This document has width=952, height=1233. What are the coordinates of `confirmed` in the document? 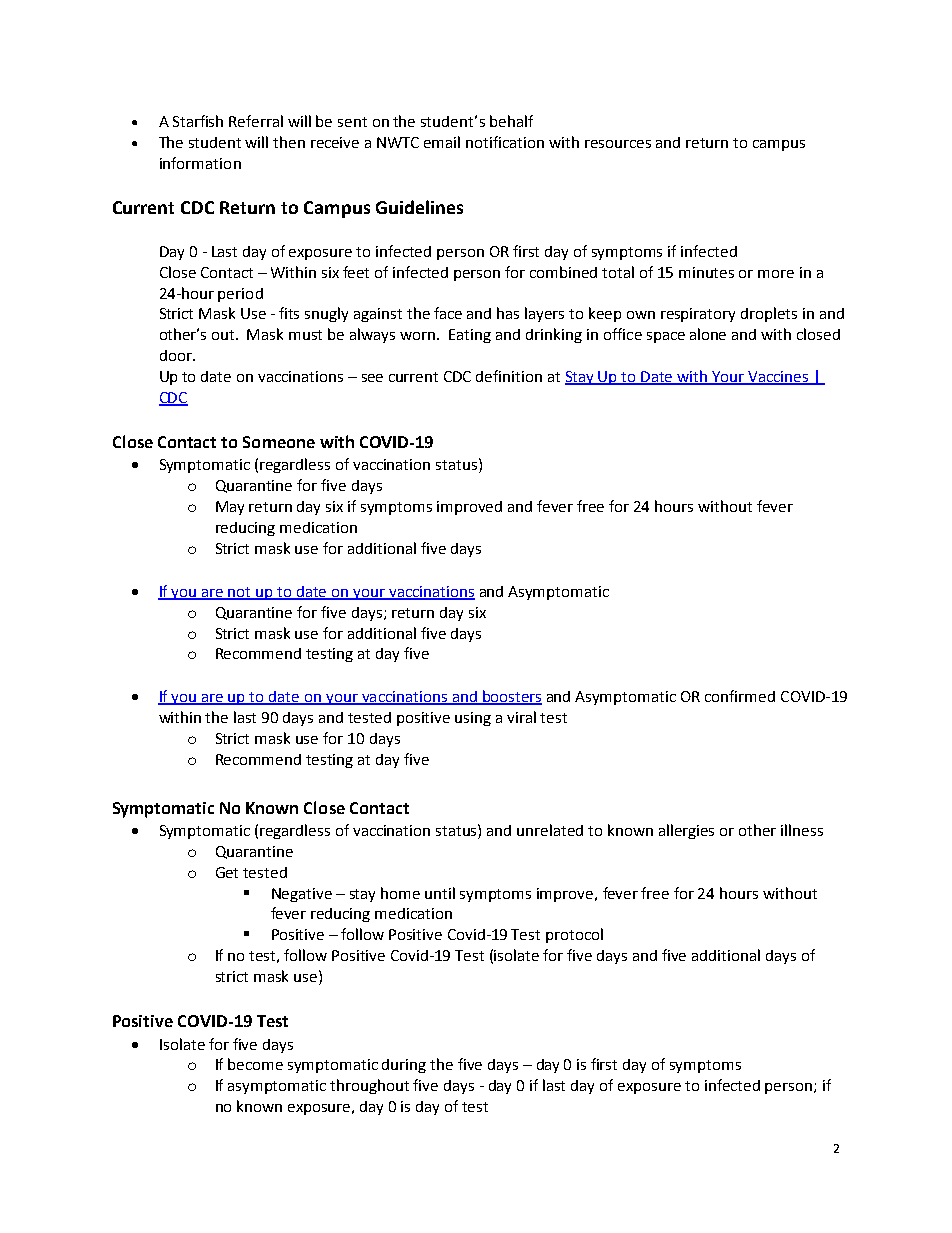 It's located at (740, 696).
